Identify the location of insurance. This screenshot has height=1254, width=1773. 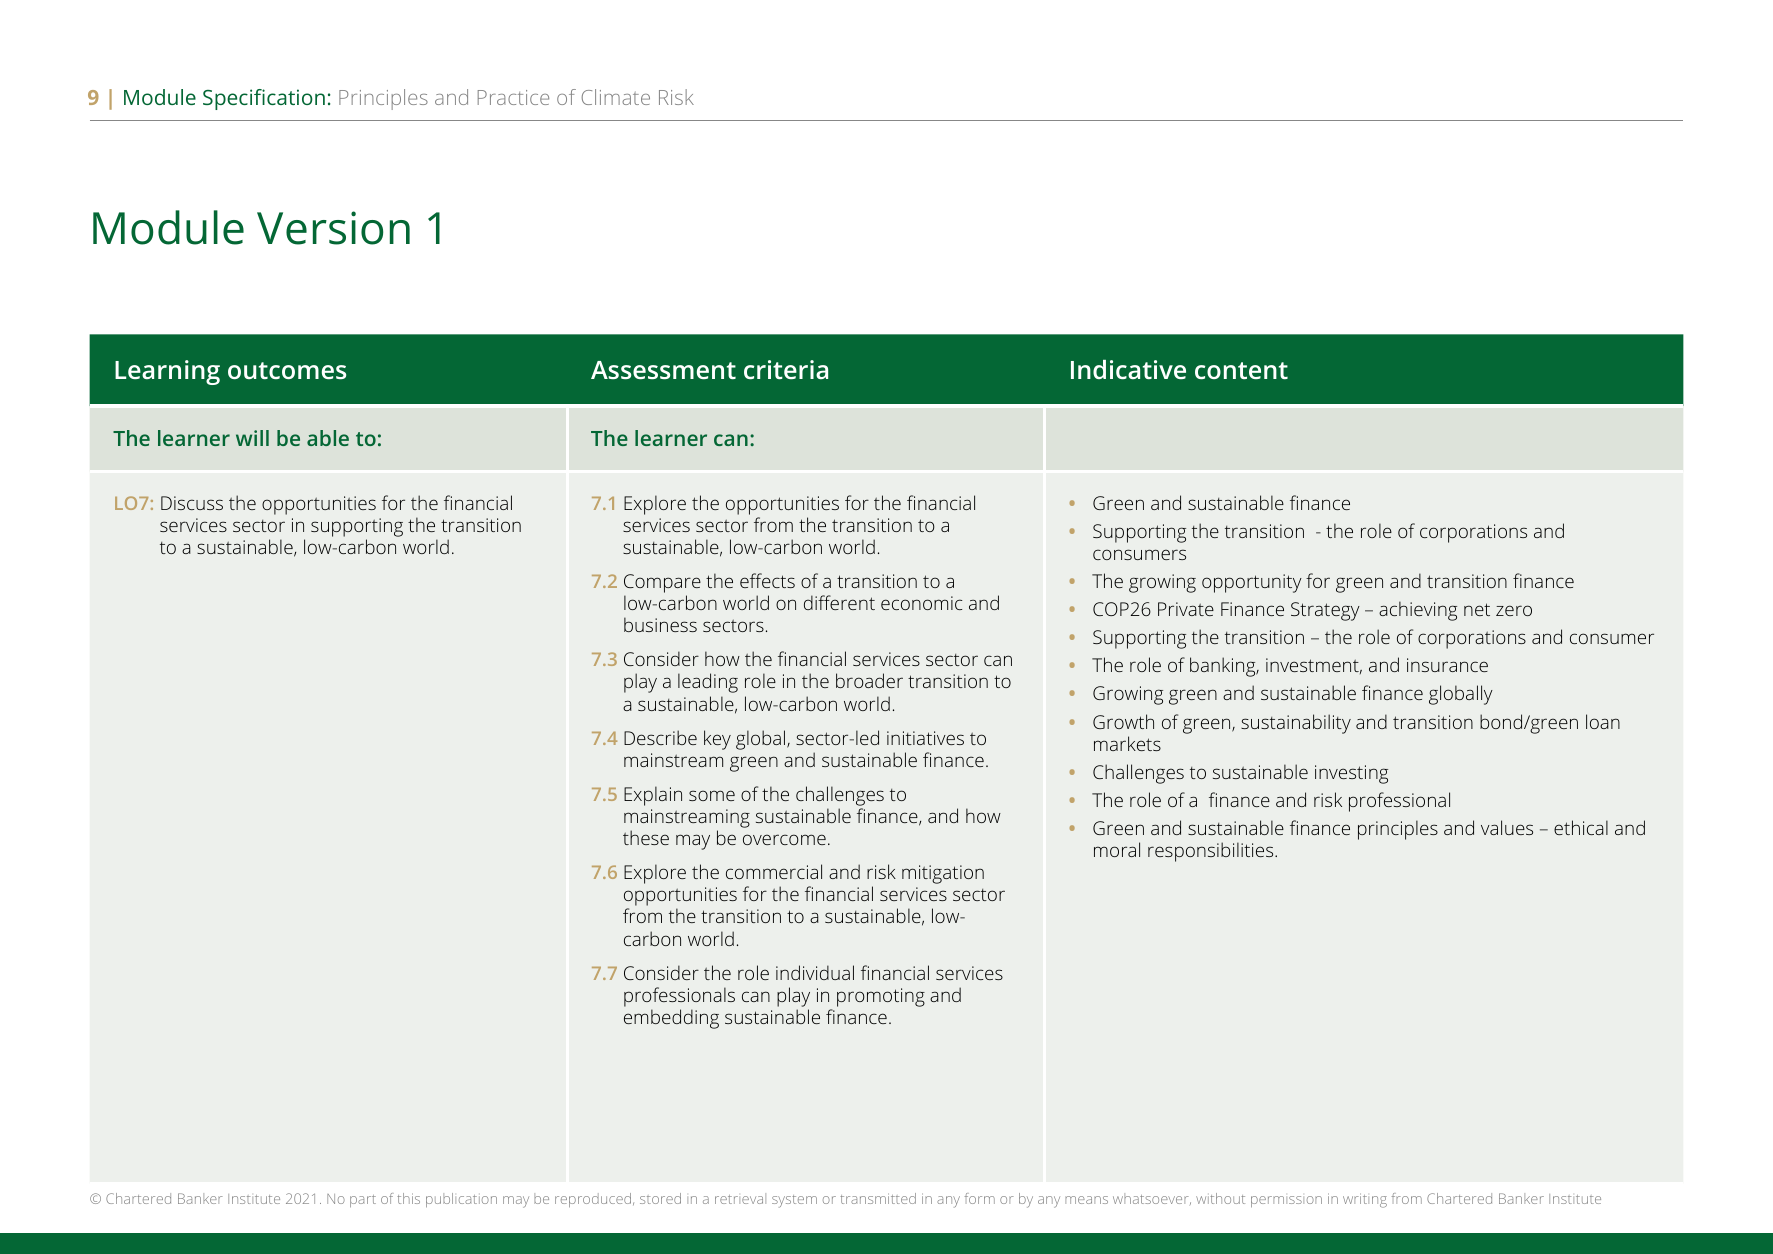
(1447, 665).
